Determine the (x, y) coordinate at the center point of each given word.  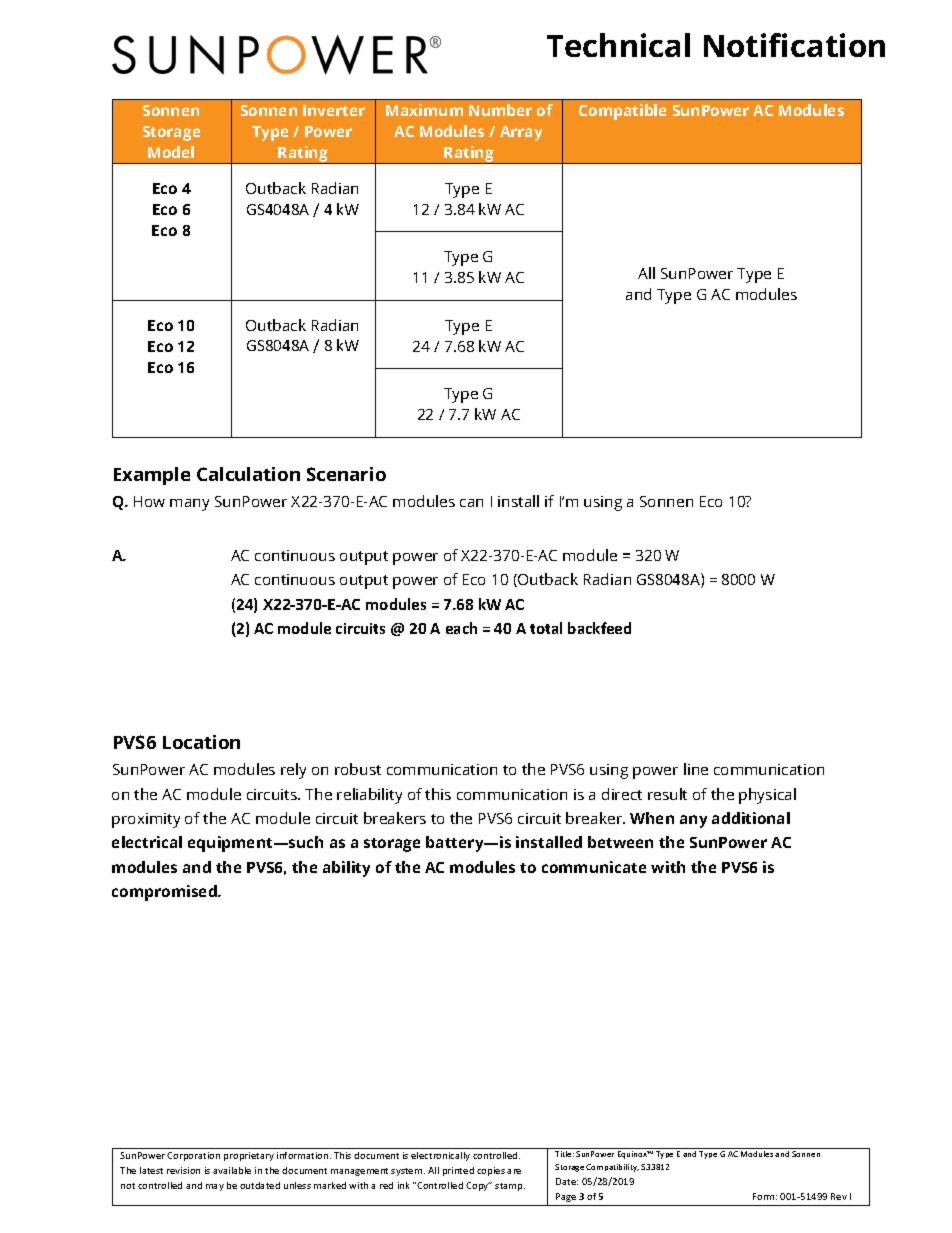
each (461, 628)
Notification (794, 45)
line (696, 769)
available (232, 1170)
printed (458, 1171)
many (189, 505)
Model (171, 152)
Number (500, 110)
